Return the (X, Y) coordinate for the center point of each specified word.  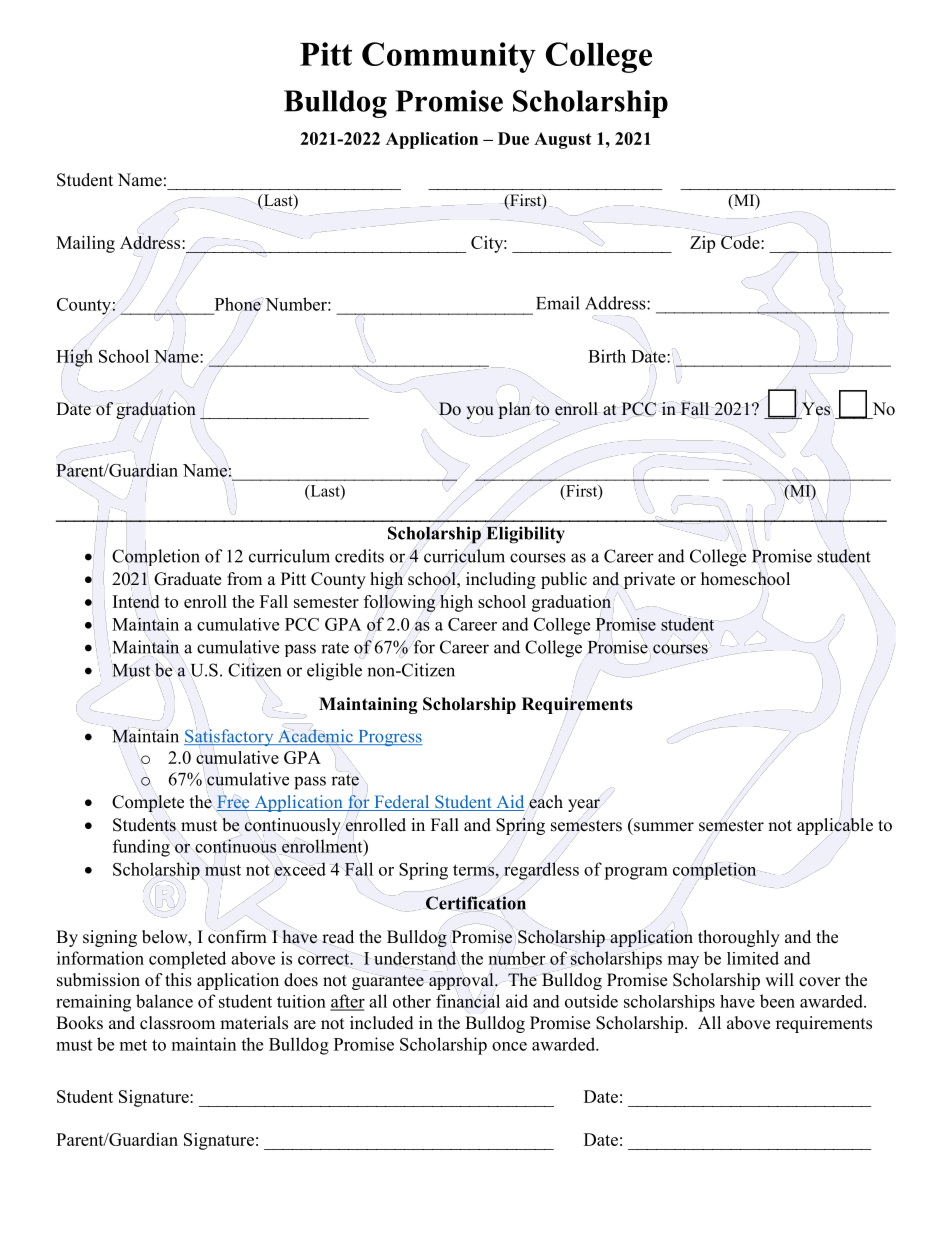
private (649, 581)
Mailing (85, 244)
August (563, 140)
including (501, 580)
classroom (177, 1023)
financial (468, 1001)
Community (449, 57)
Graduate (187, 579)
